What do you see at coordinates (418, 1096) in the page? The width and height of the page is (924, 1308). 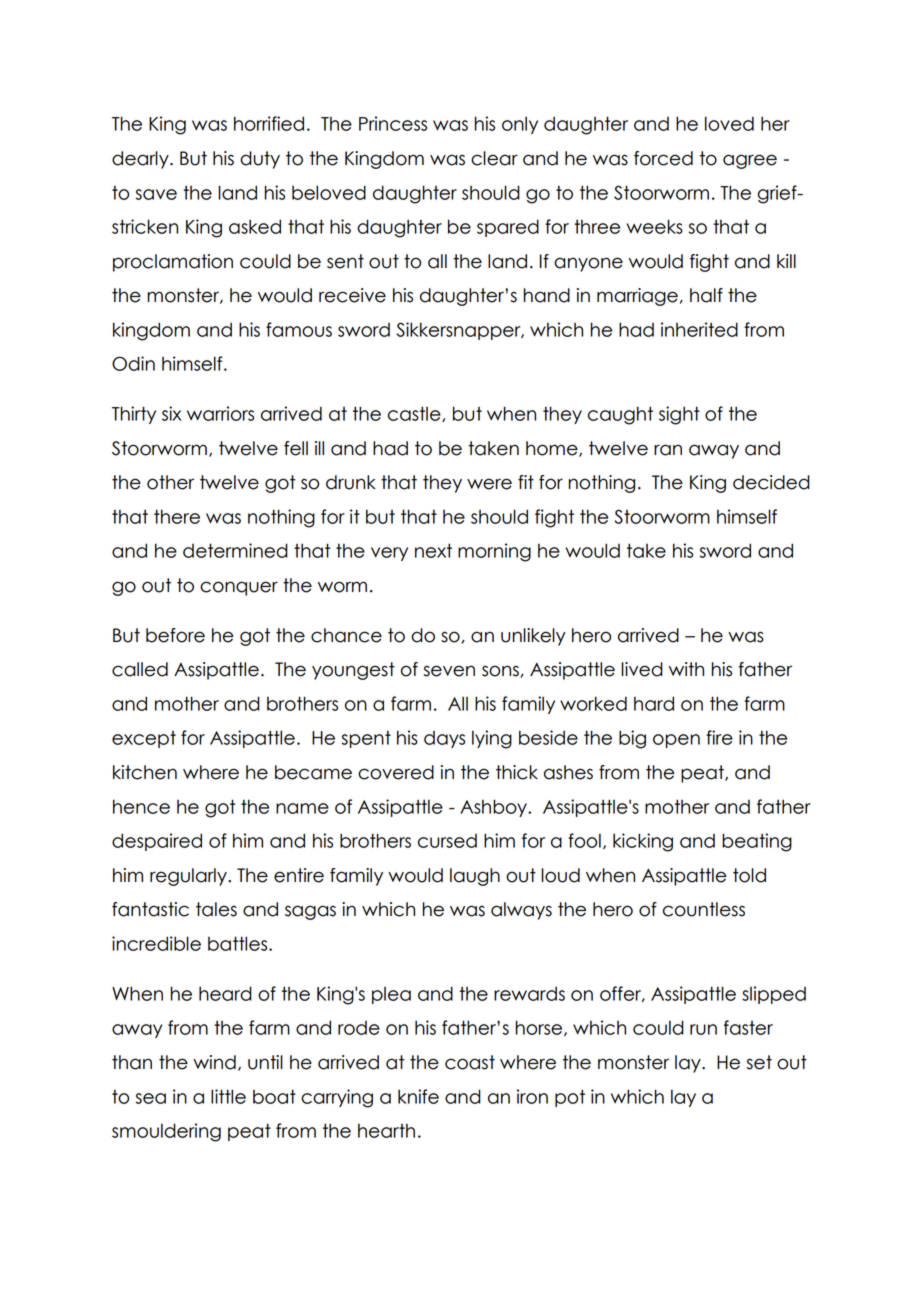 I see `knife` at bounding box center [418, 1096].
